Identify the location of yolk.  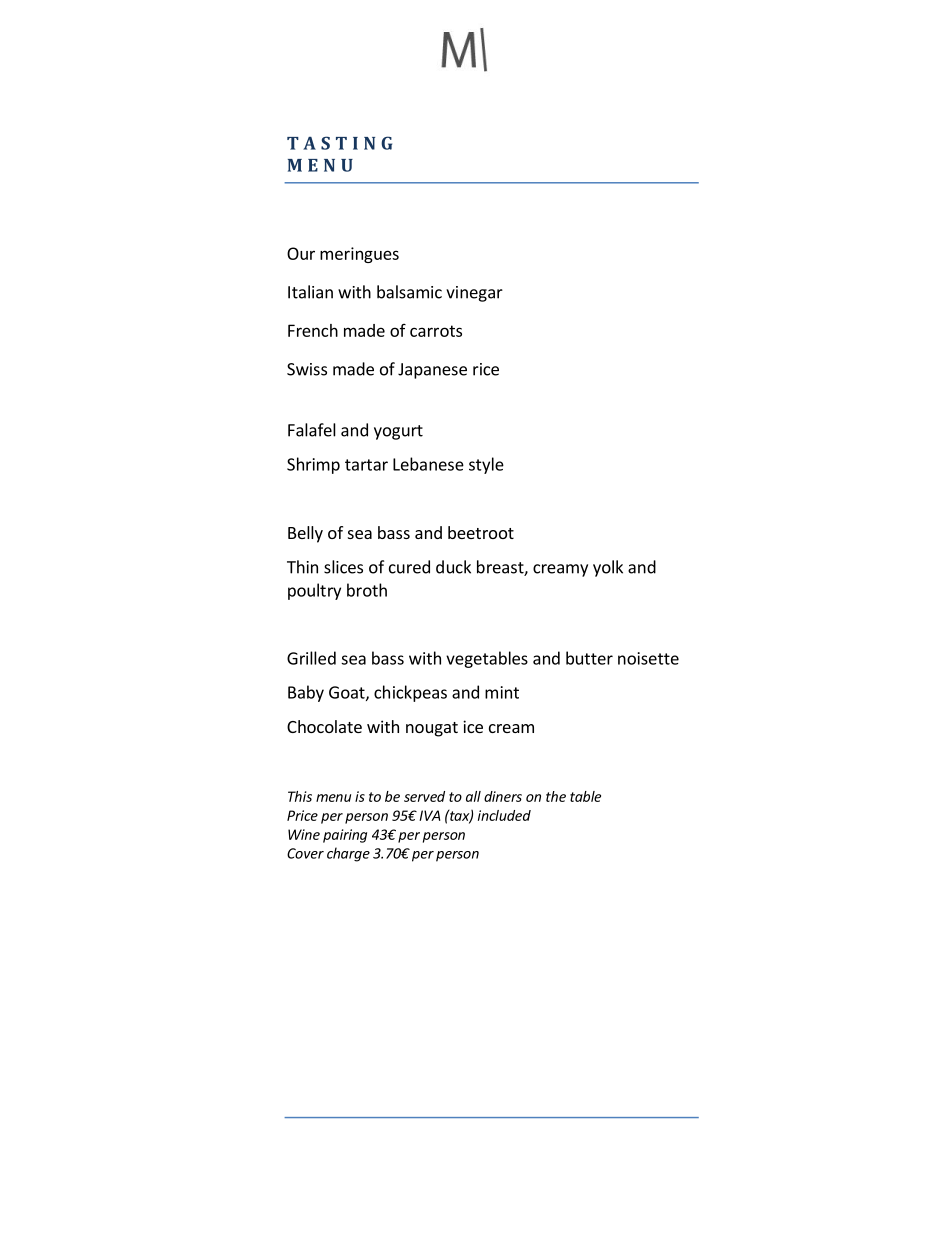
(608, 568).
